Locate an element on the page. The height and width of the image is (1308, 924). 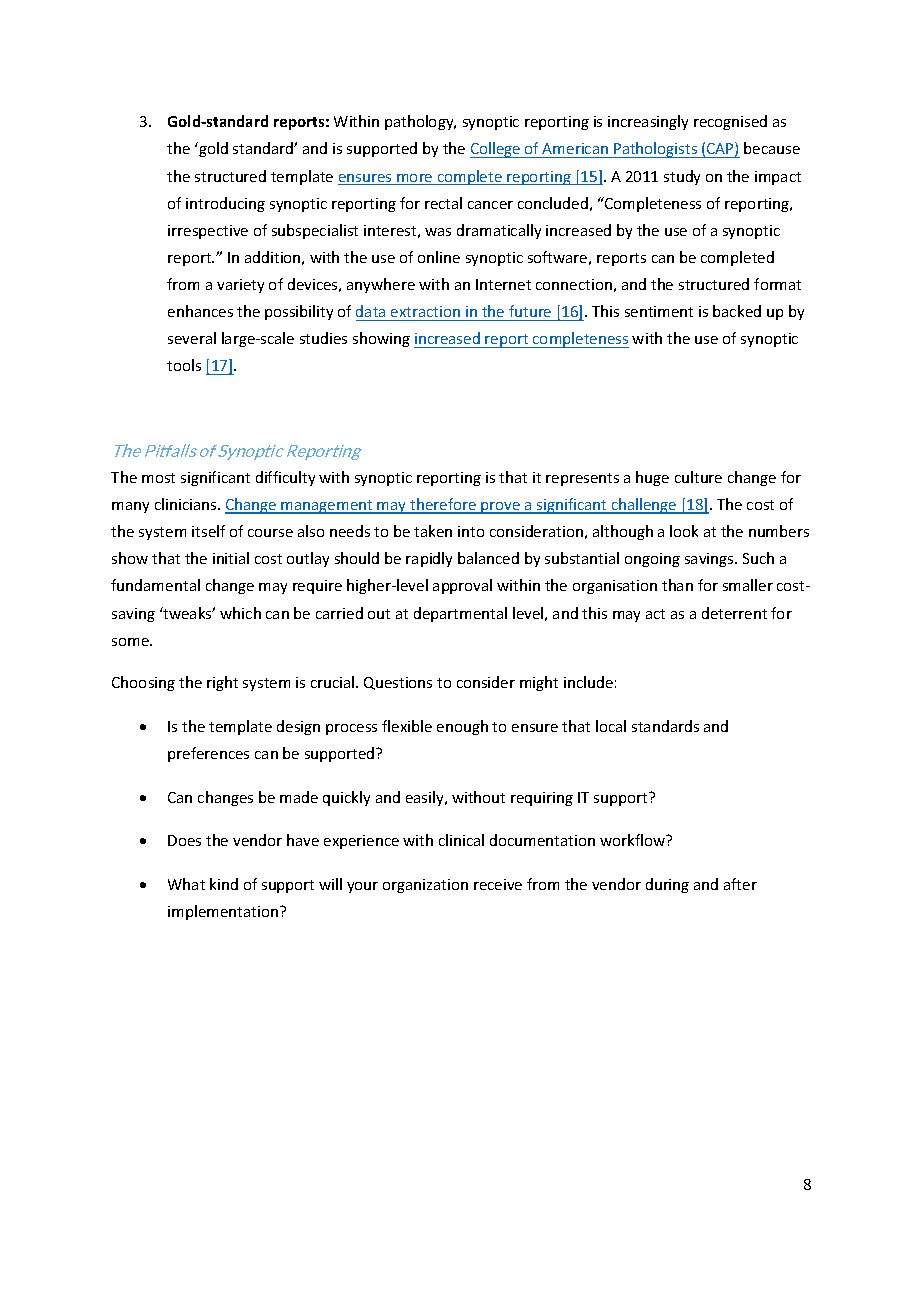
extraction is located at coordinates (425, 311).
